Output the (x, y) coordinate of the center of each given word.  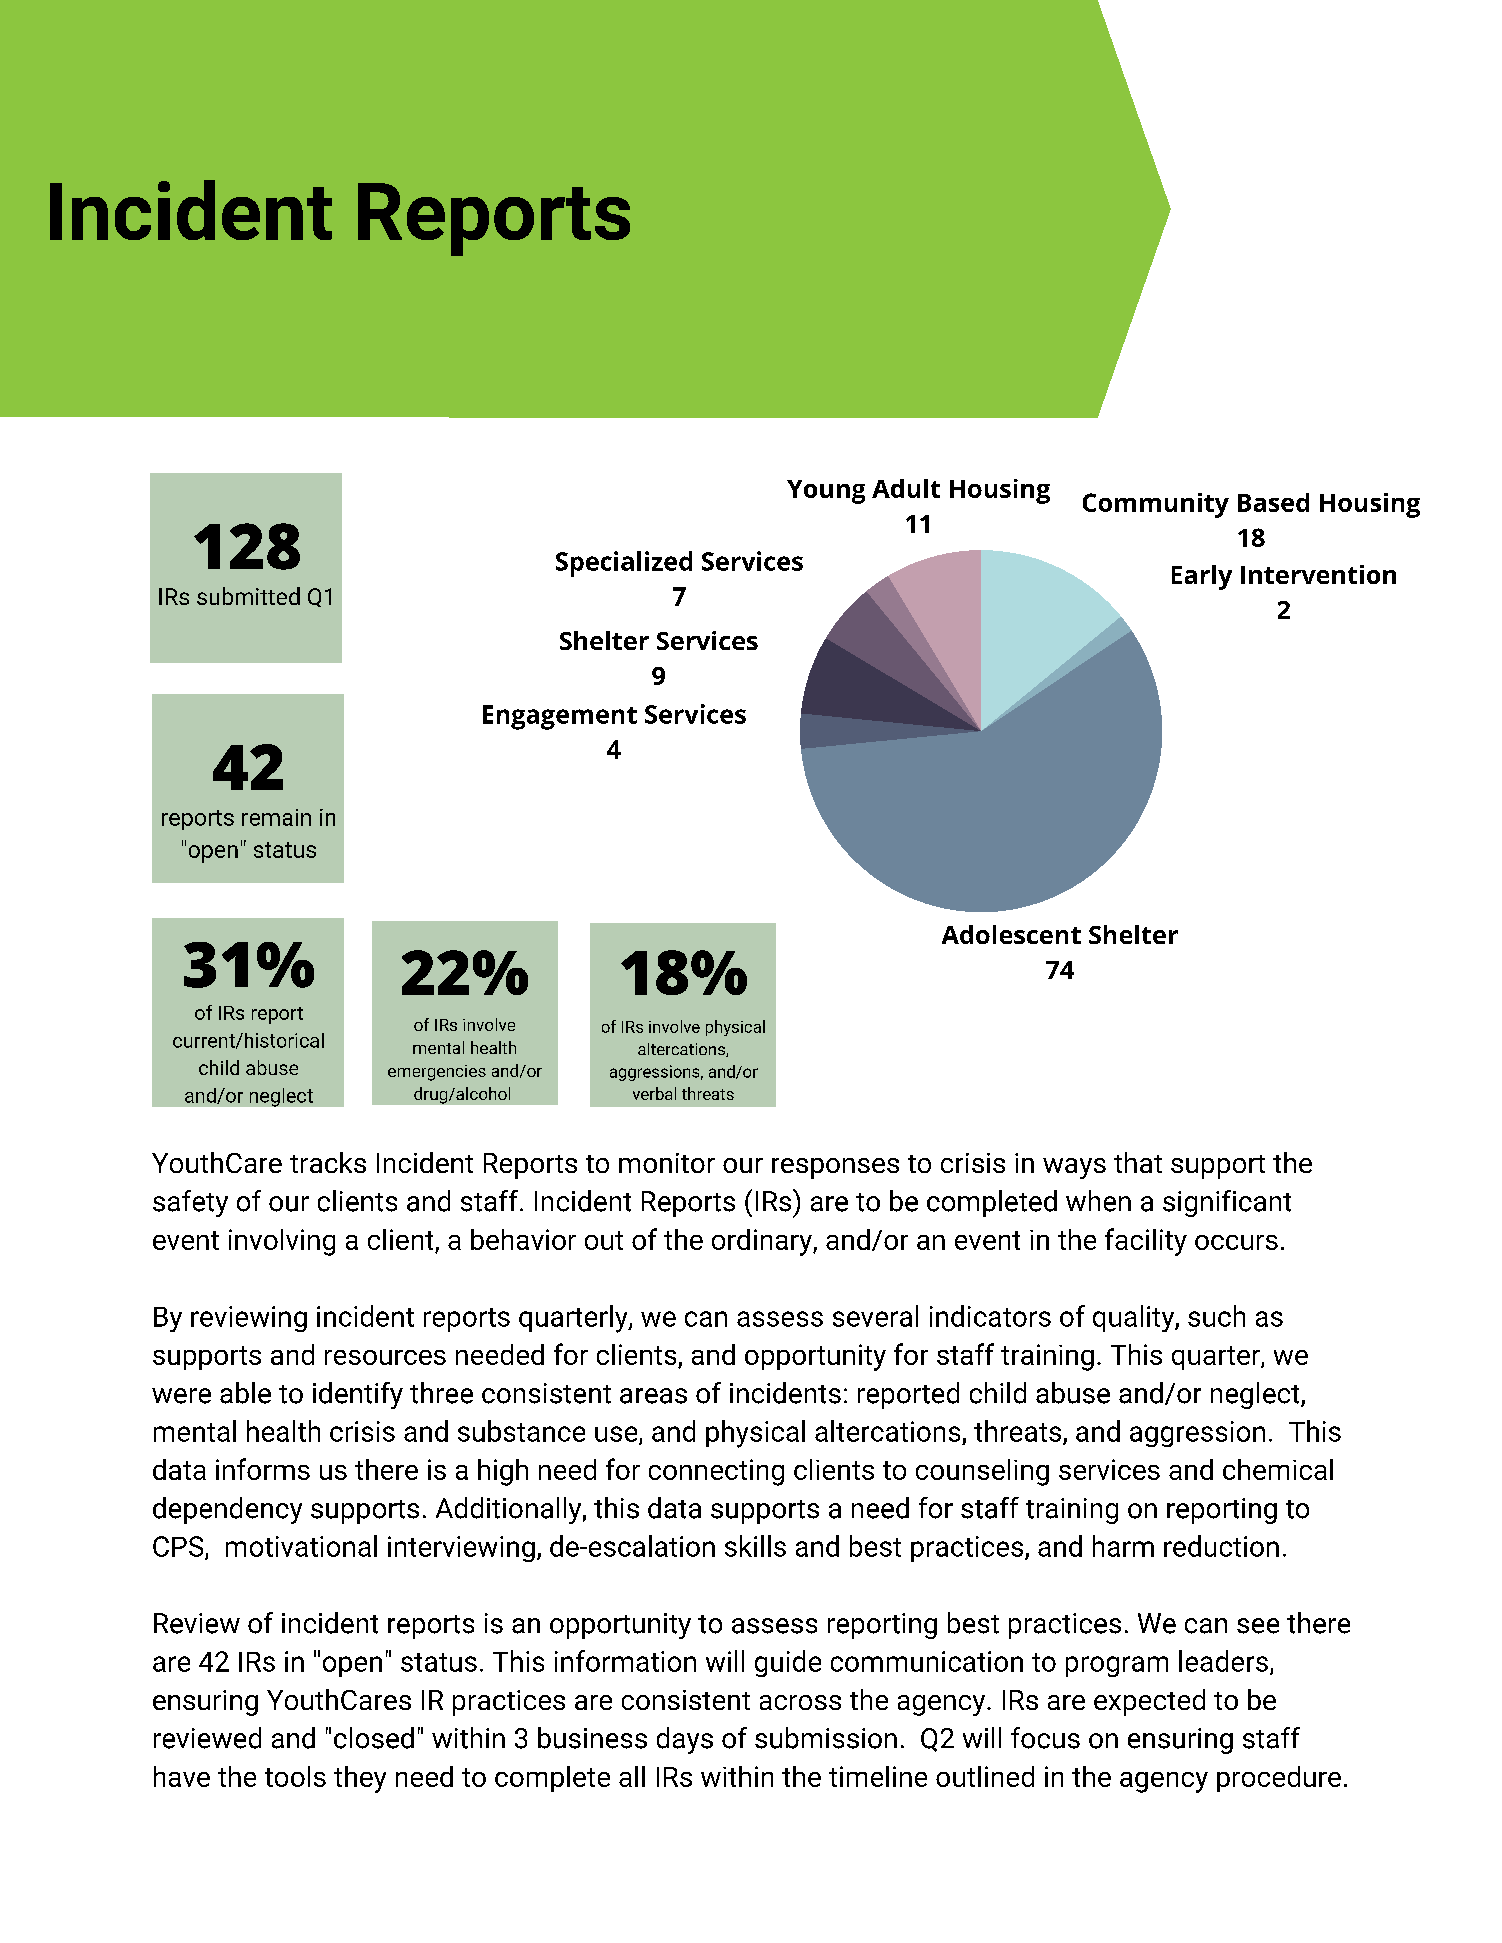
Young (826, 492)
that (1138, 1162)
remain (276, 817)
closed (374, 1738)
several (875, 1316)
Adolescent (1011, 934)
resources (385, 1357)
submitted (248, 596)
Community (1156, 505)
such (1216, 1316)
